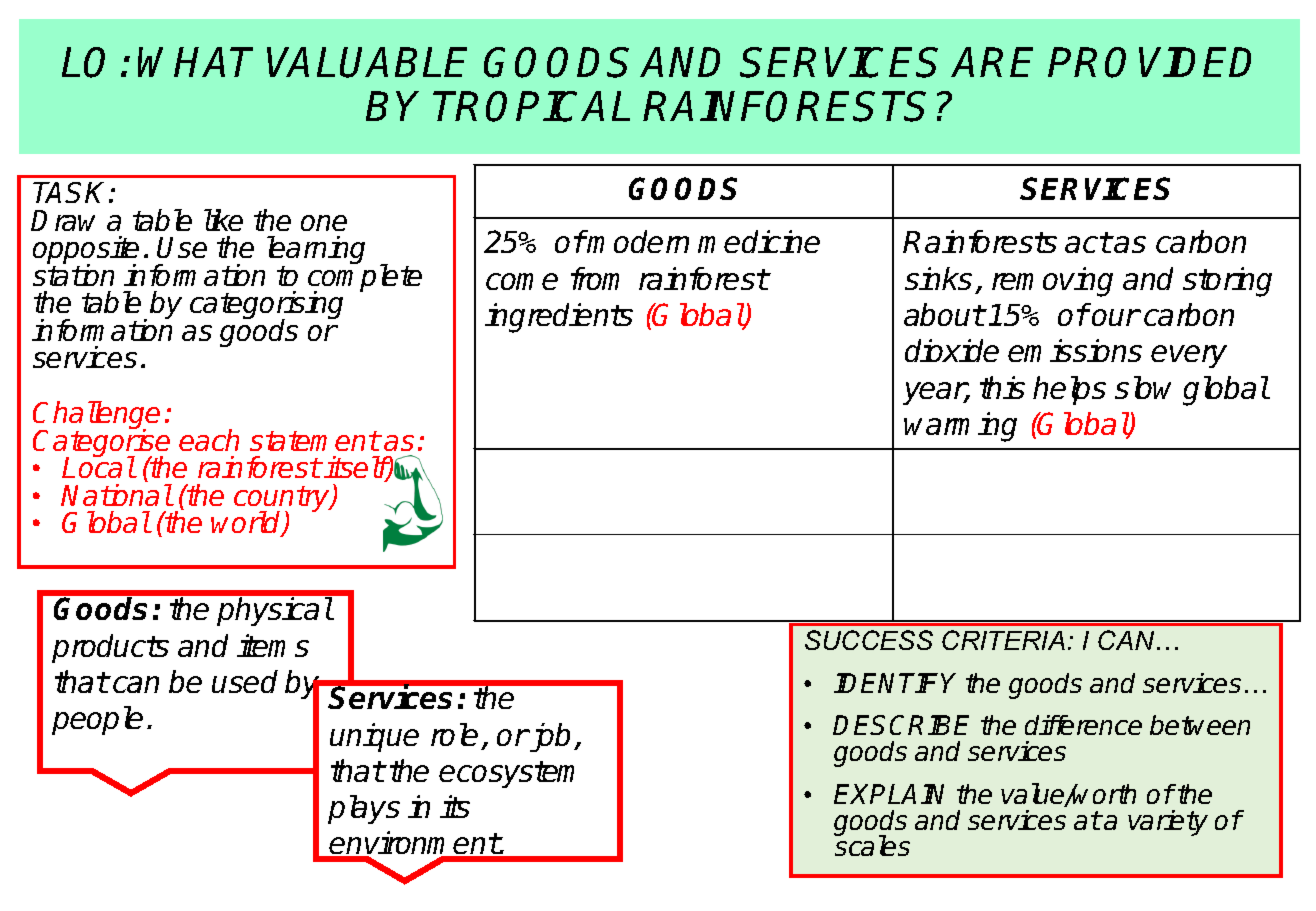 The image size is (1316, 911). What do you see at coordinates (992, 62) in the screenshot?
I see `ARE` at bounding box center [992, 62].
